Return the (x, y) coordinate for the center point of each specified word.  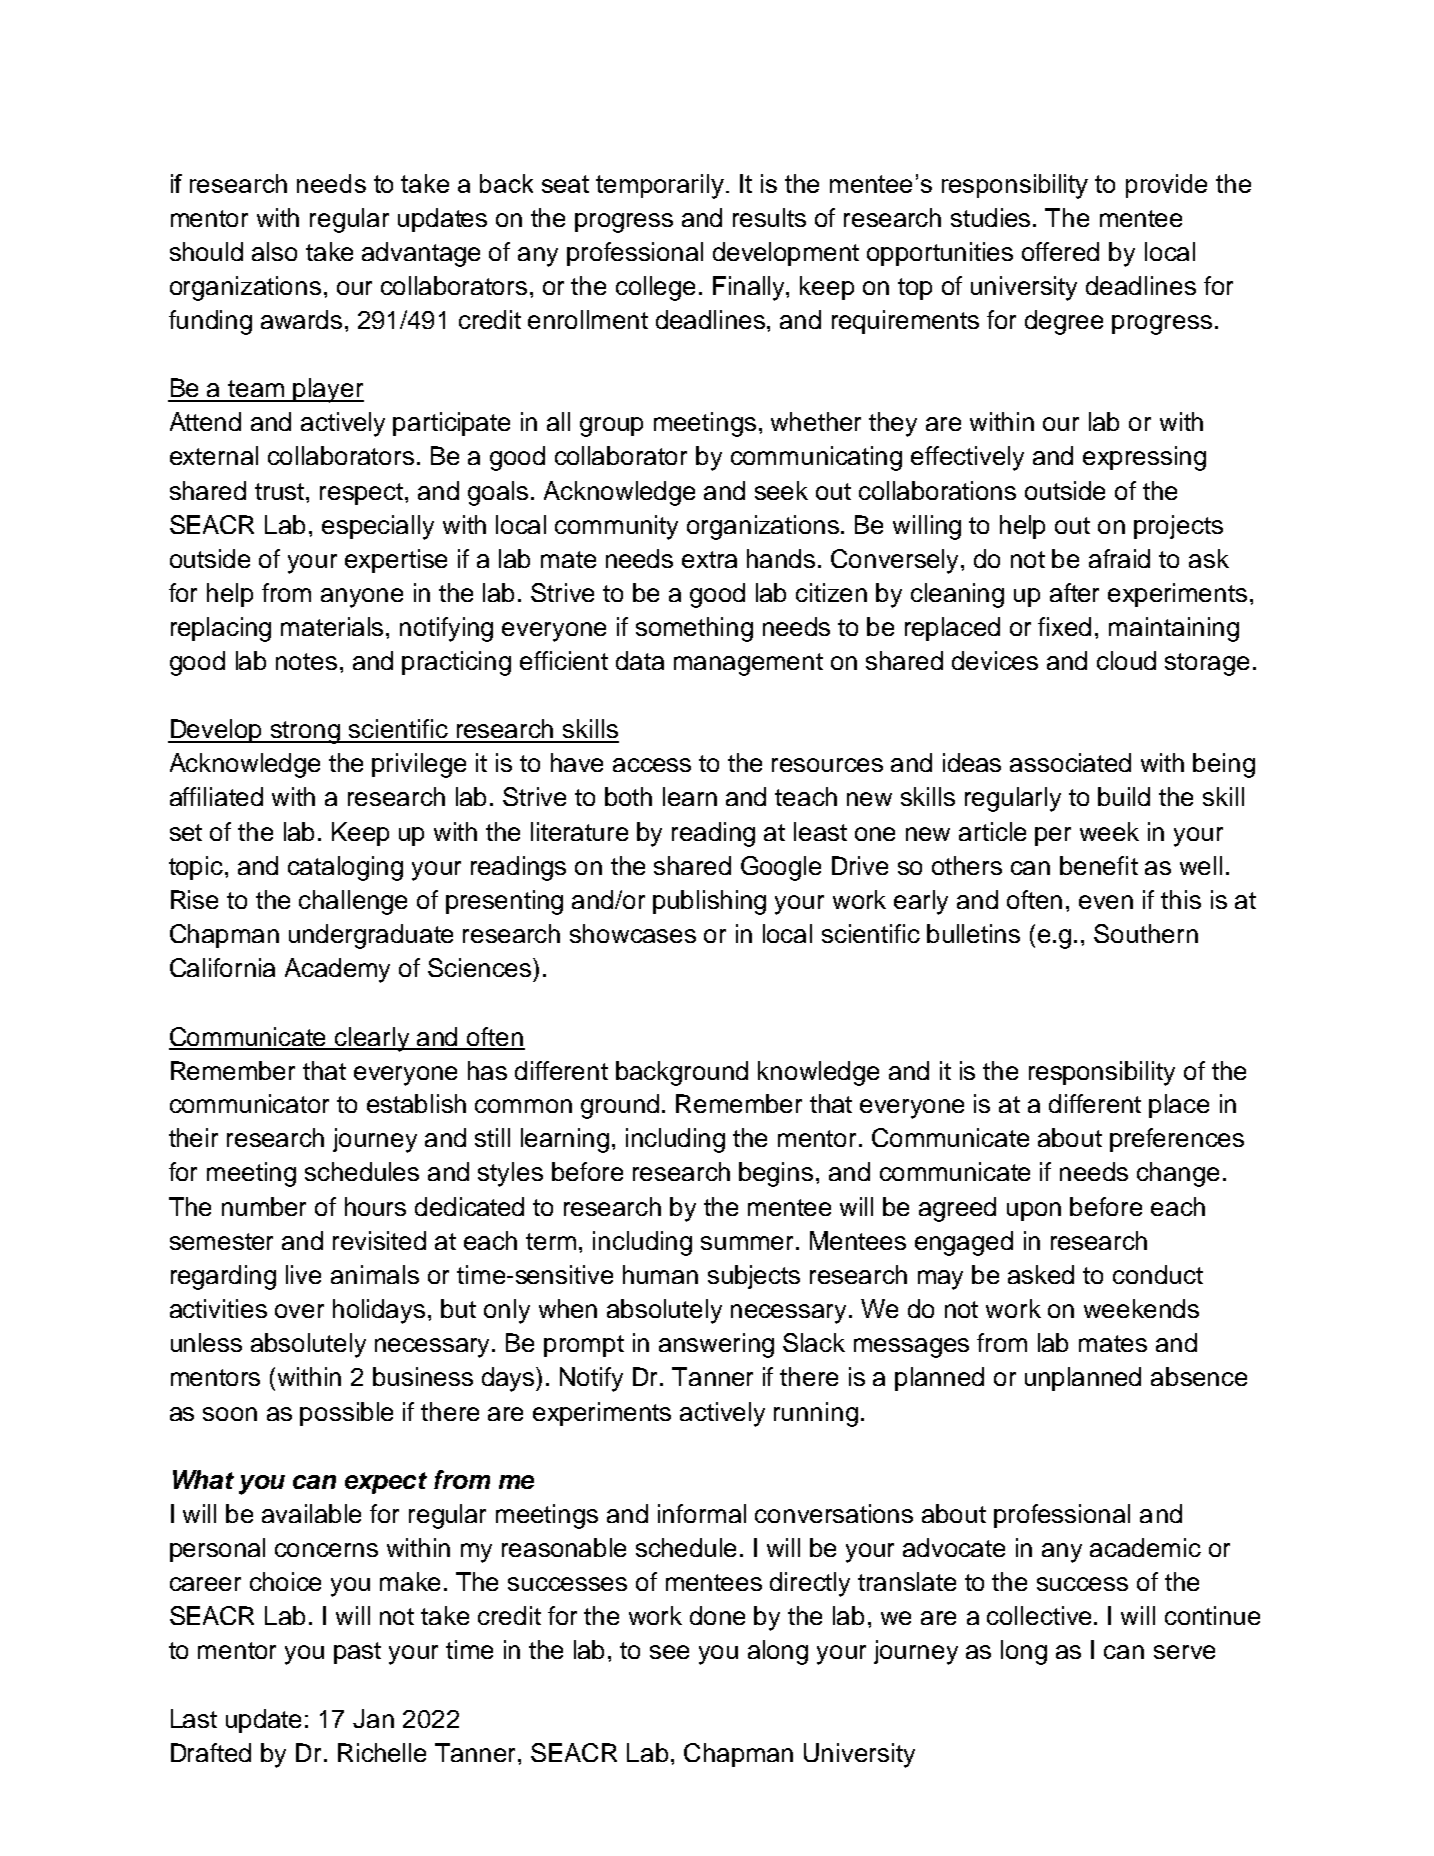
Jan (373, 1718)
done (717, 1615)
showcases (633, 933)
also (274, 251)
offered (1060, 251)
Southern (1146, 933)
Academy (337, 970)
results (769, 217)
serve (1184, 1652)
